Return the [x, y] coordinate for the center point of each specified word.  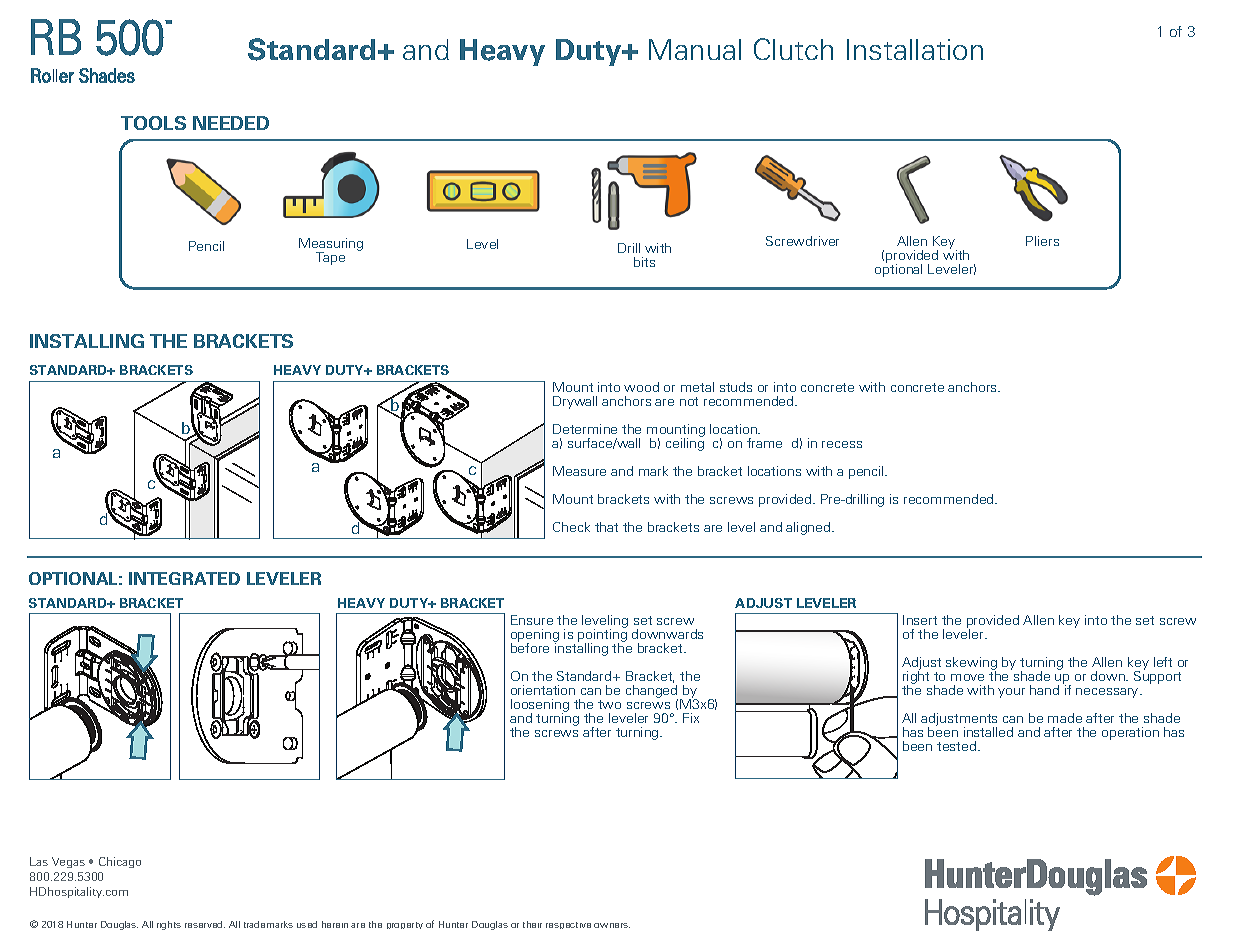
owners [612, 925]
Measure [579, 471]
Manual [695, 49]
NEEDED [231, 123]
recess [842, 444]
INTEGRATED [184, 578]
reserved [205, 924]
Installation [915, 49]
